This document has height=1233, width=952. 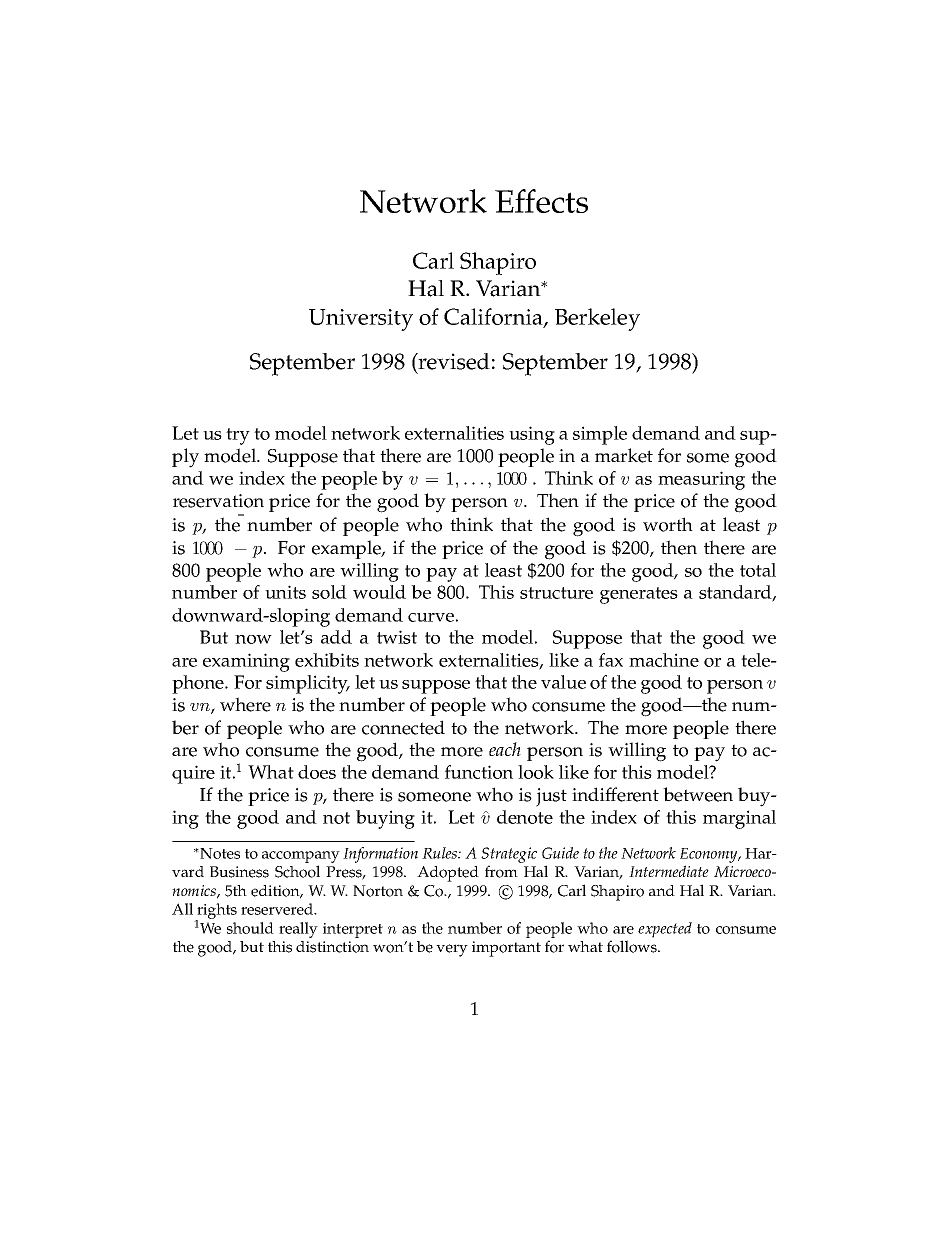 What do you see at coordinates (361, 320) in the document?
I see `University` at bounding box center [361, 320].
